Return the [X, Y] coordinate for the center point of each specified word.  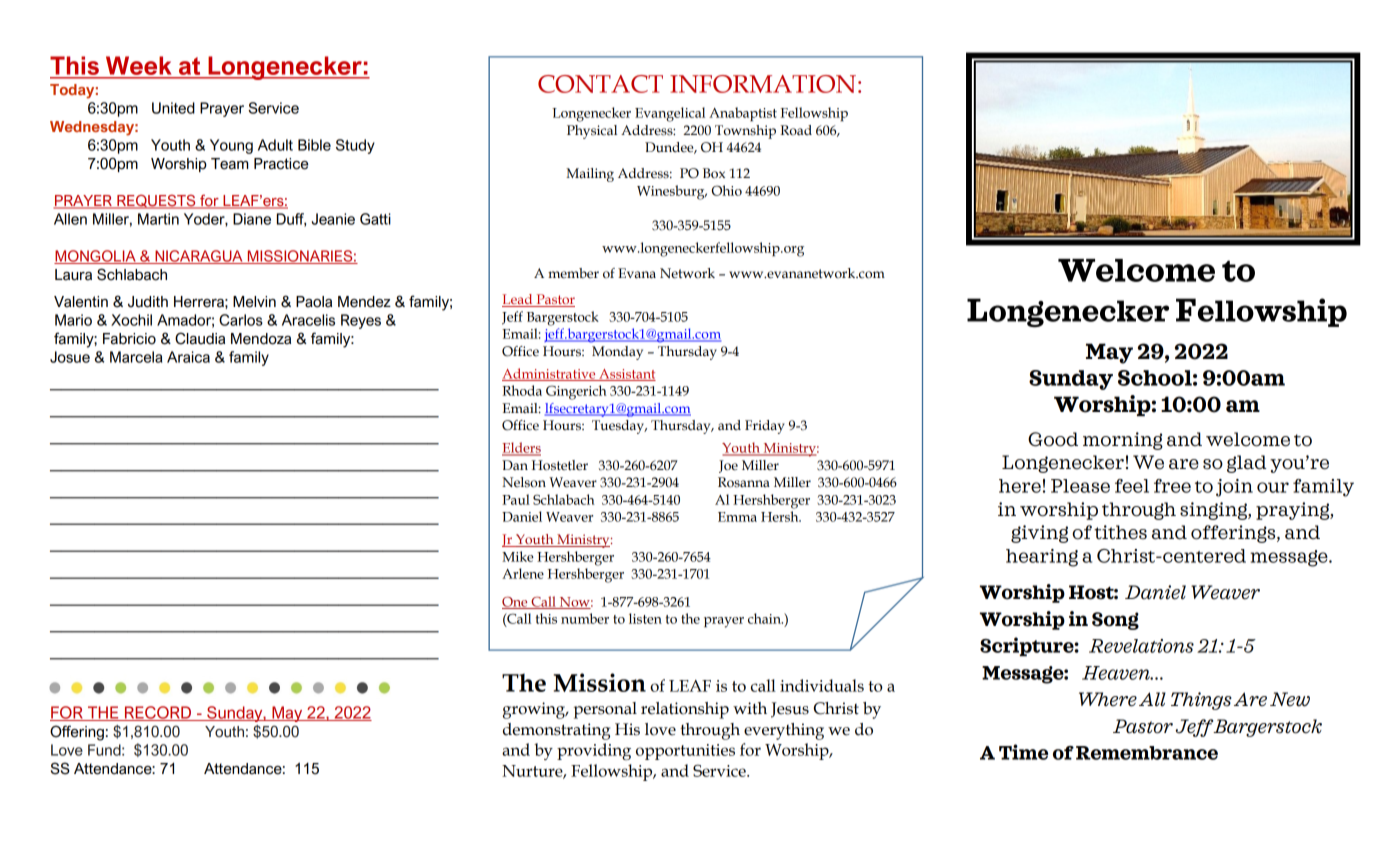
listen [645, 618]
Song [1115, 621]
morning [1123, 441]
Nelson [524, 482]
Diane [252, 219]
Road [796, 130]
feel [1132, 486]
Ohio [727, 190]
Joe [728, 466]
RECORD [158, 713]
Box [714, 173]
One [516, 603]
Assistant [626, 375]
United [173, 108]
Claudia [200, 338]
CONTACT [600, 84]
